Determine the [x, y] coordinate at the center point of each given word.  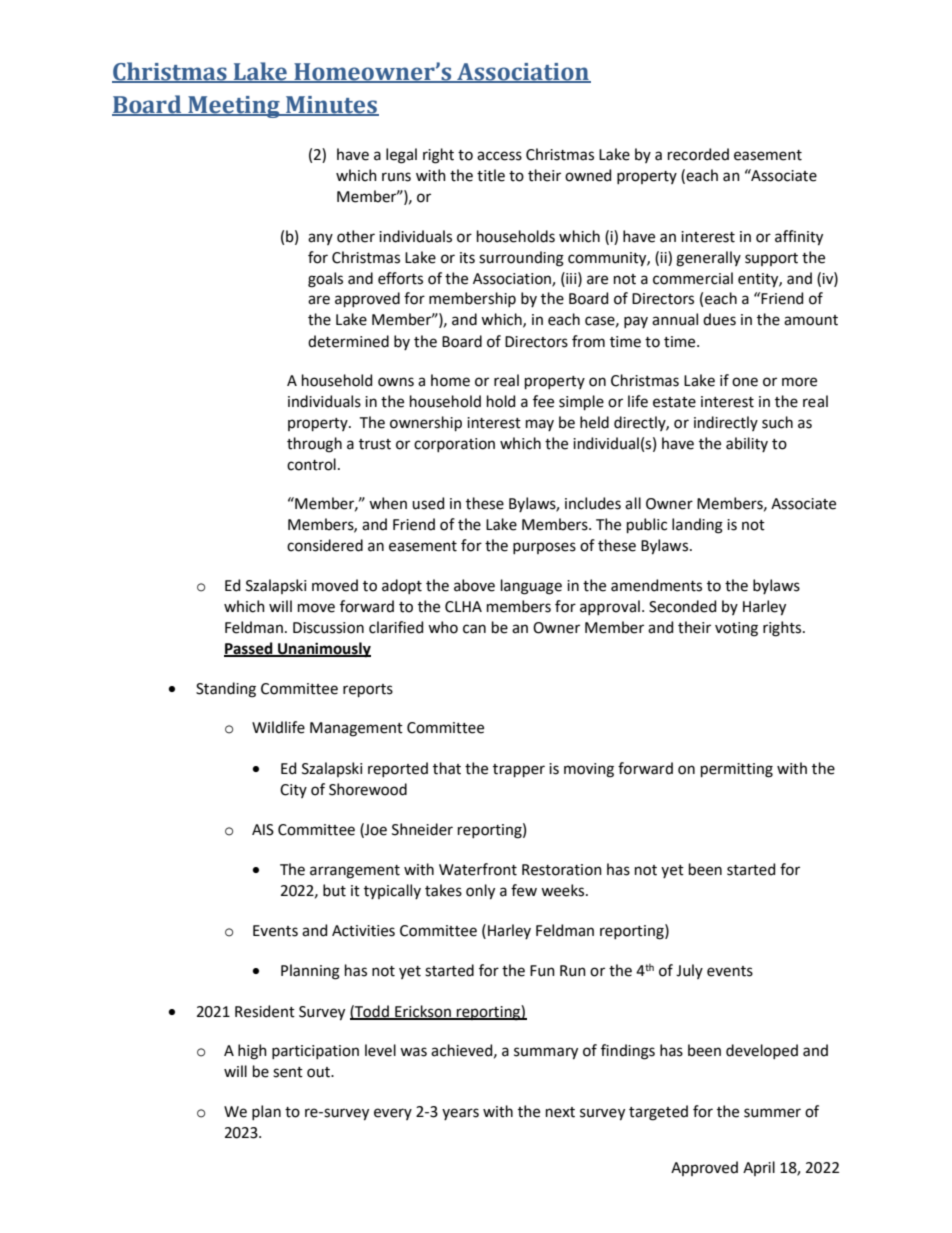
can [474, 629]
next [560, 1112]
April [759, 1168]
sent [288, 1072]
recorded [698, 154]
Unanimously [323, 650]
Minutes [331, 106]
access [499, 156]
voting [736, 629]
